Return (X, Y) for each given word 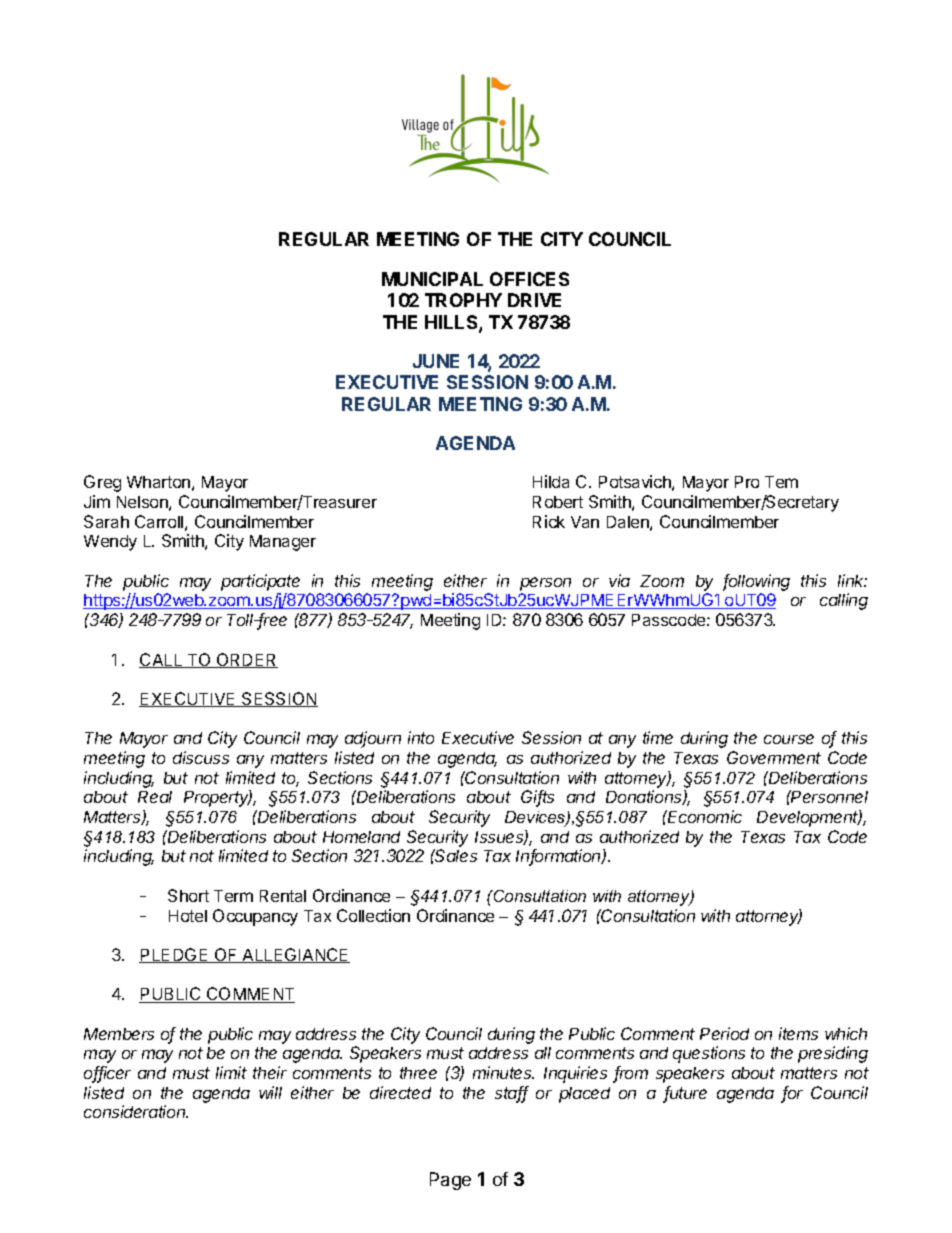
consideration (136, 1111)
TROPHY (463, 300)
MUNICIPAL (432, 279)
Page (450, 1181)
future (685, 1094)
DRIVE (534, 300)
